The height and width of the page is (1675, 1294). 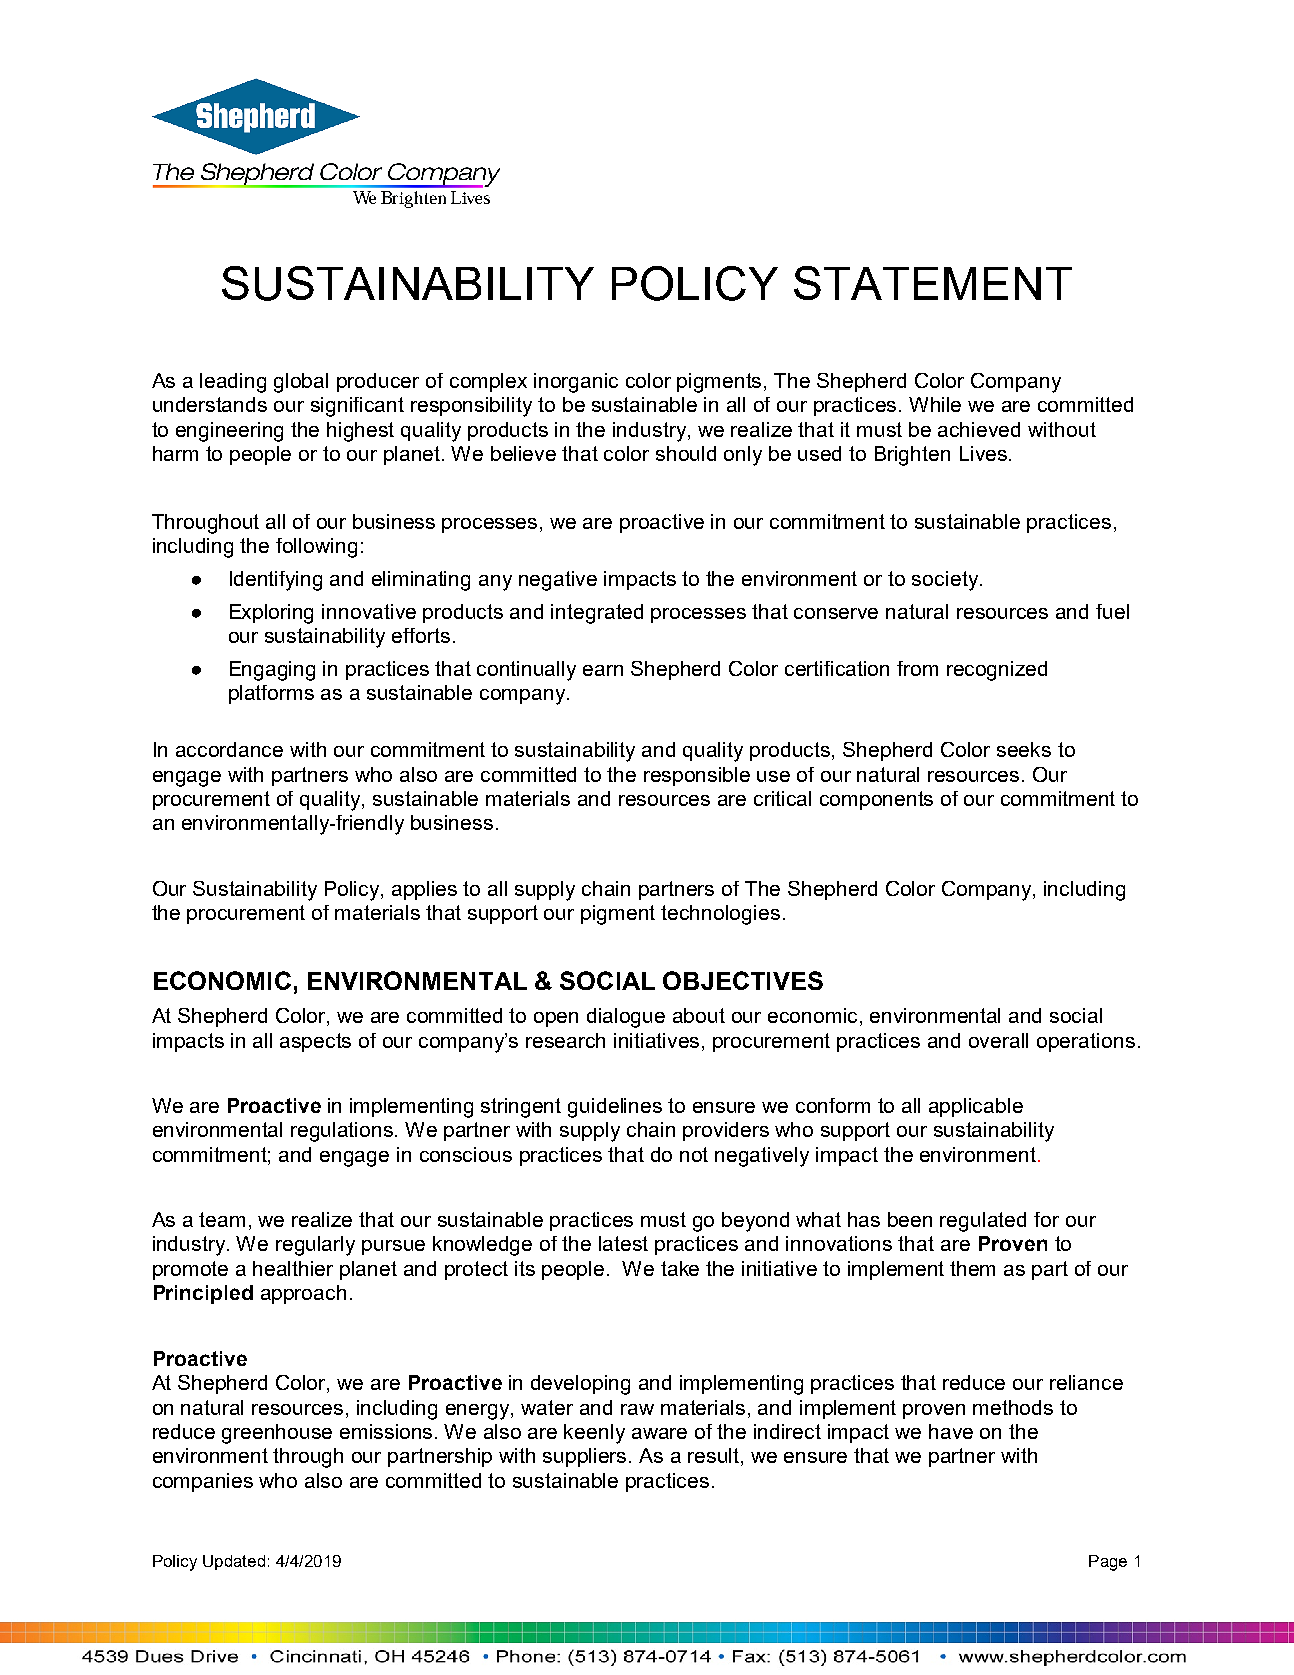 What do you see at coordinates (576, 383) in the page?
I see `inorganic` at bounding box center [576, 383].
